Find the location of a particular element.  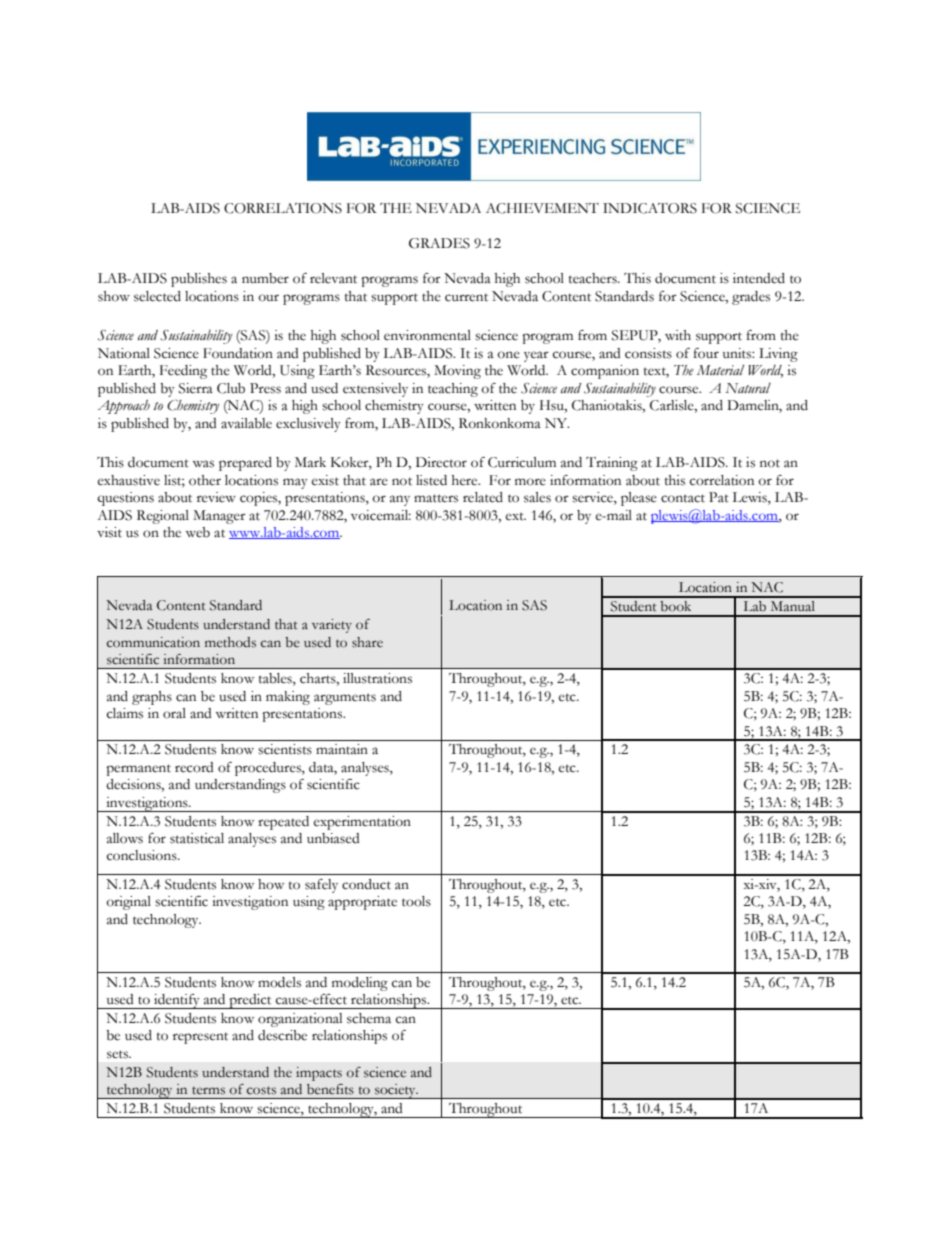

current is located at coordinates (466, 297).
